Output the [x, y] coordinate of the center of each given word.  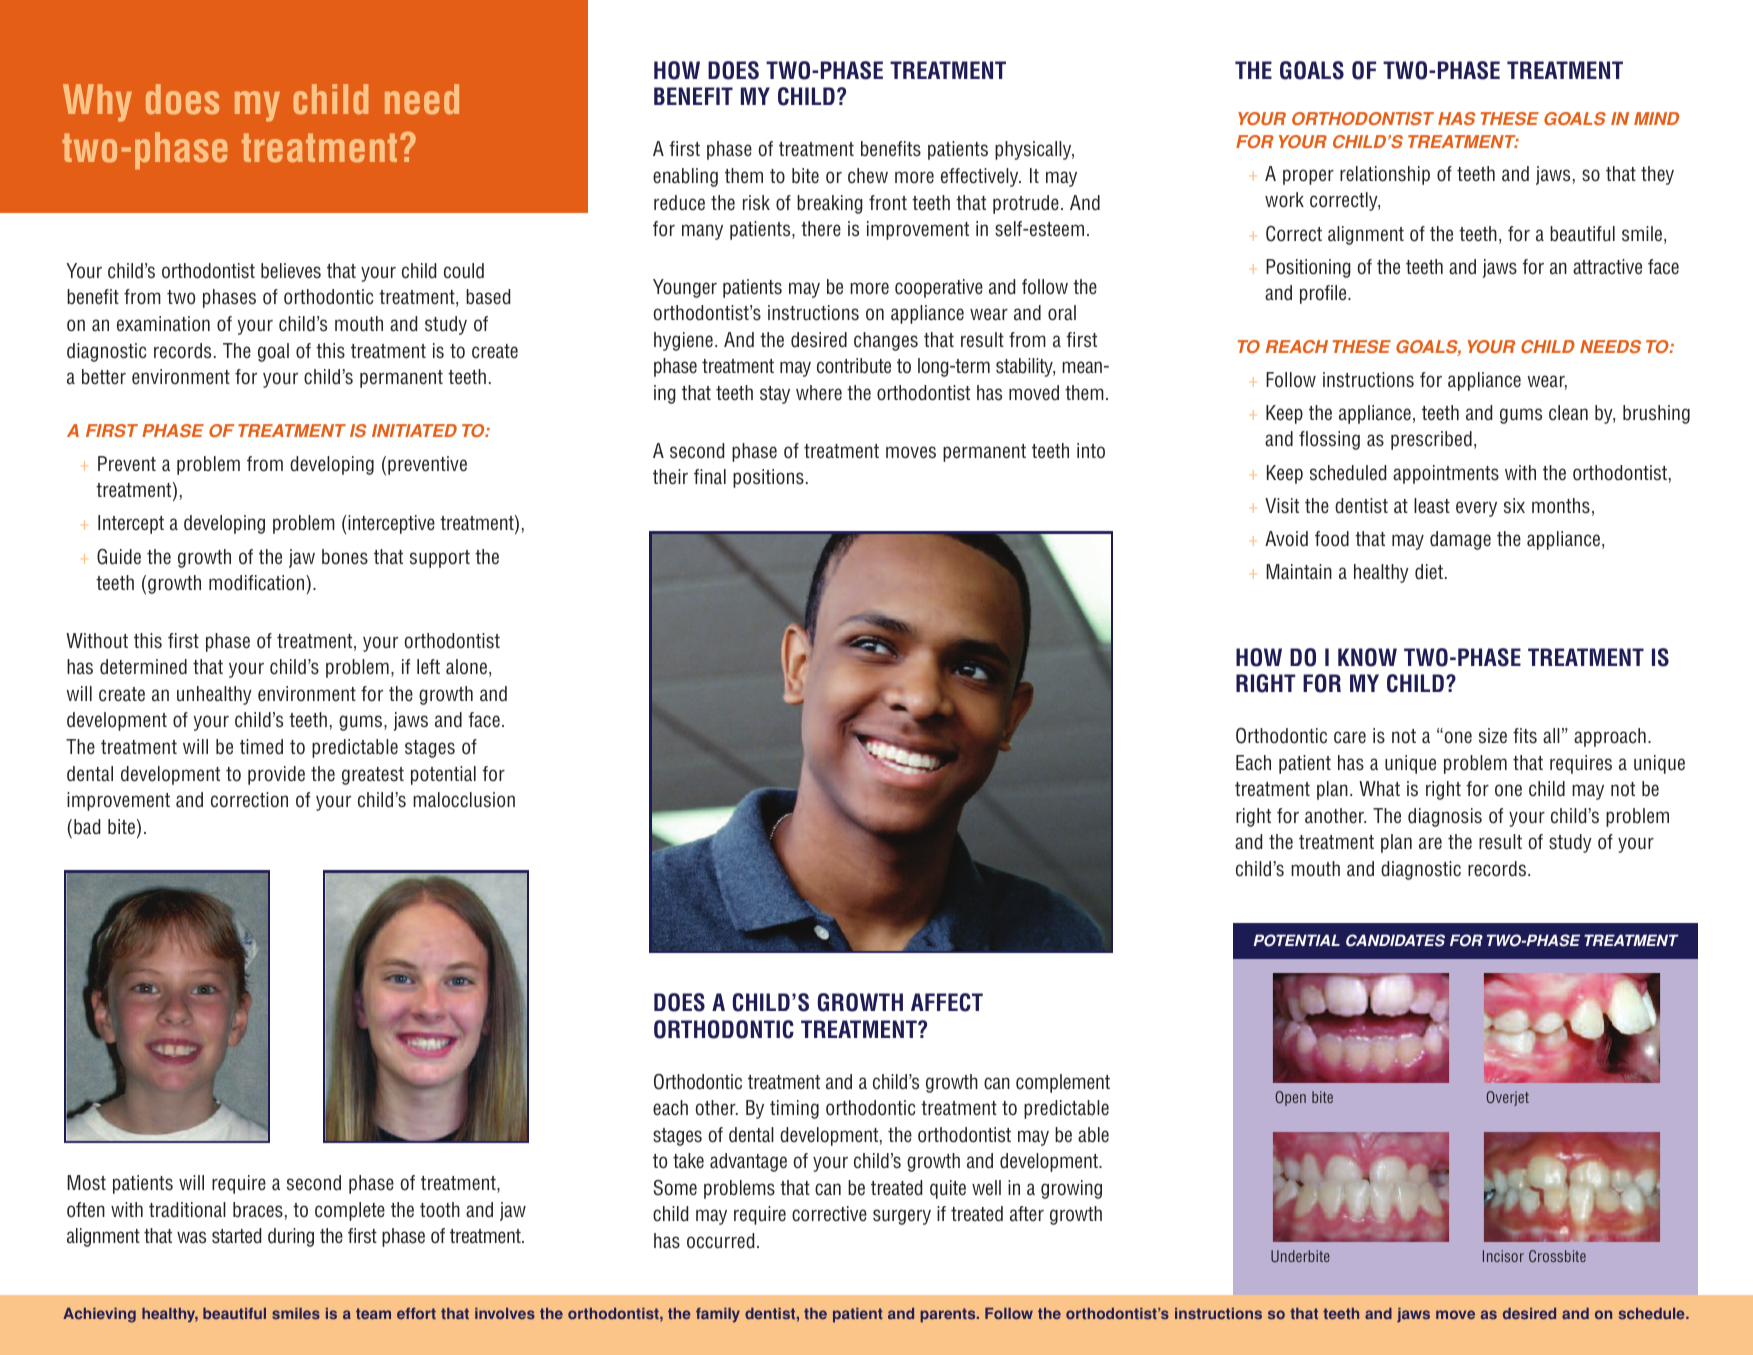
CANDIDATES [1395, 940]
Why [97, 103]
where [819, 393]
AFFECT [947, 1002]
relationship [1385, 175]
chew [868, 176]
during [291, 1237]
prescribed [1431, 440]
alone [468, 668]
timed [261, 747]
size [1493, 736]
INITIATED [414, 430]
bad [87, 827]
